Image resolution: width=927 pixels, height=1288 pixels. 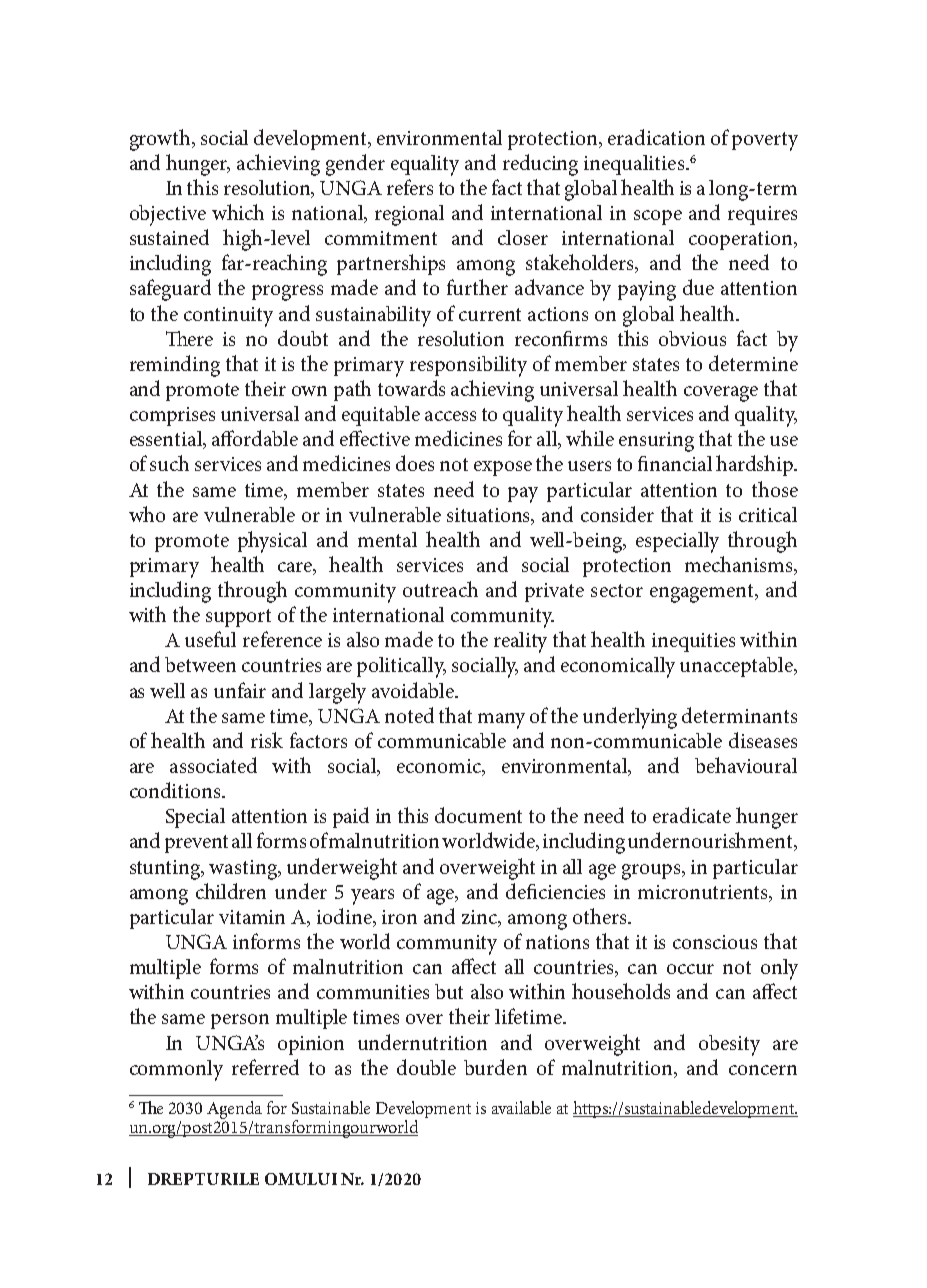 I want to click on which, so click(x=238, y=212).
